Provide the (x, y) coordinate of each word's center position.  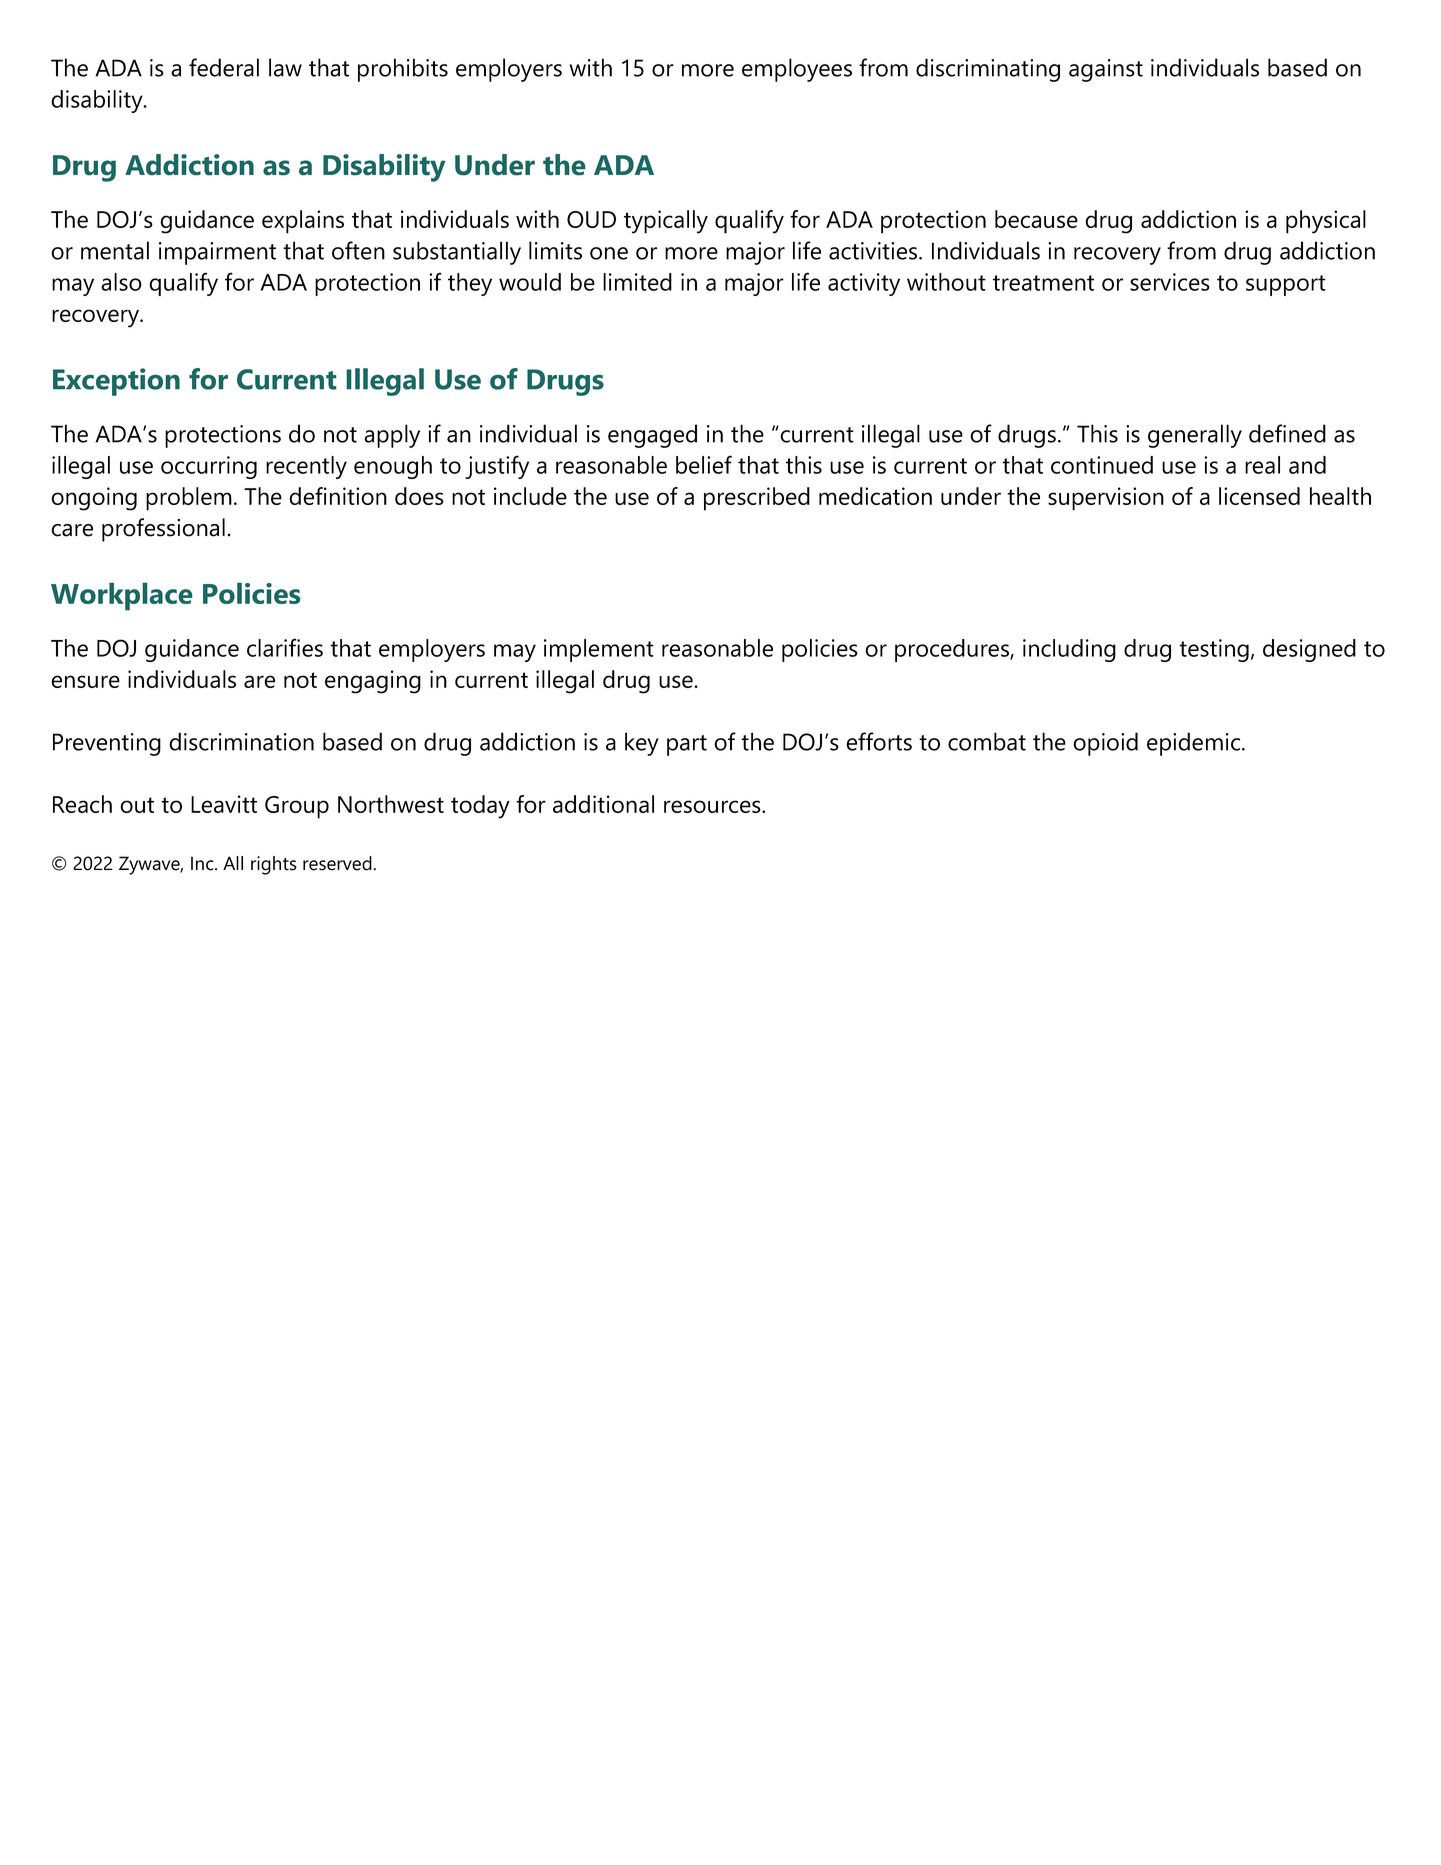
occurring (209, 467)
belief (704, 464)
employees (797, 70)
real (1262, 465)
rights (274, 865)
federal (224, 67)
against (1106, 70)
